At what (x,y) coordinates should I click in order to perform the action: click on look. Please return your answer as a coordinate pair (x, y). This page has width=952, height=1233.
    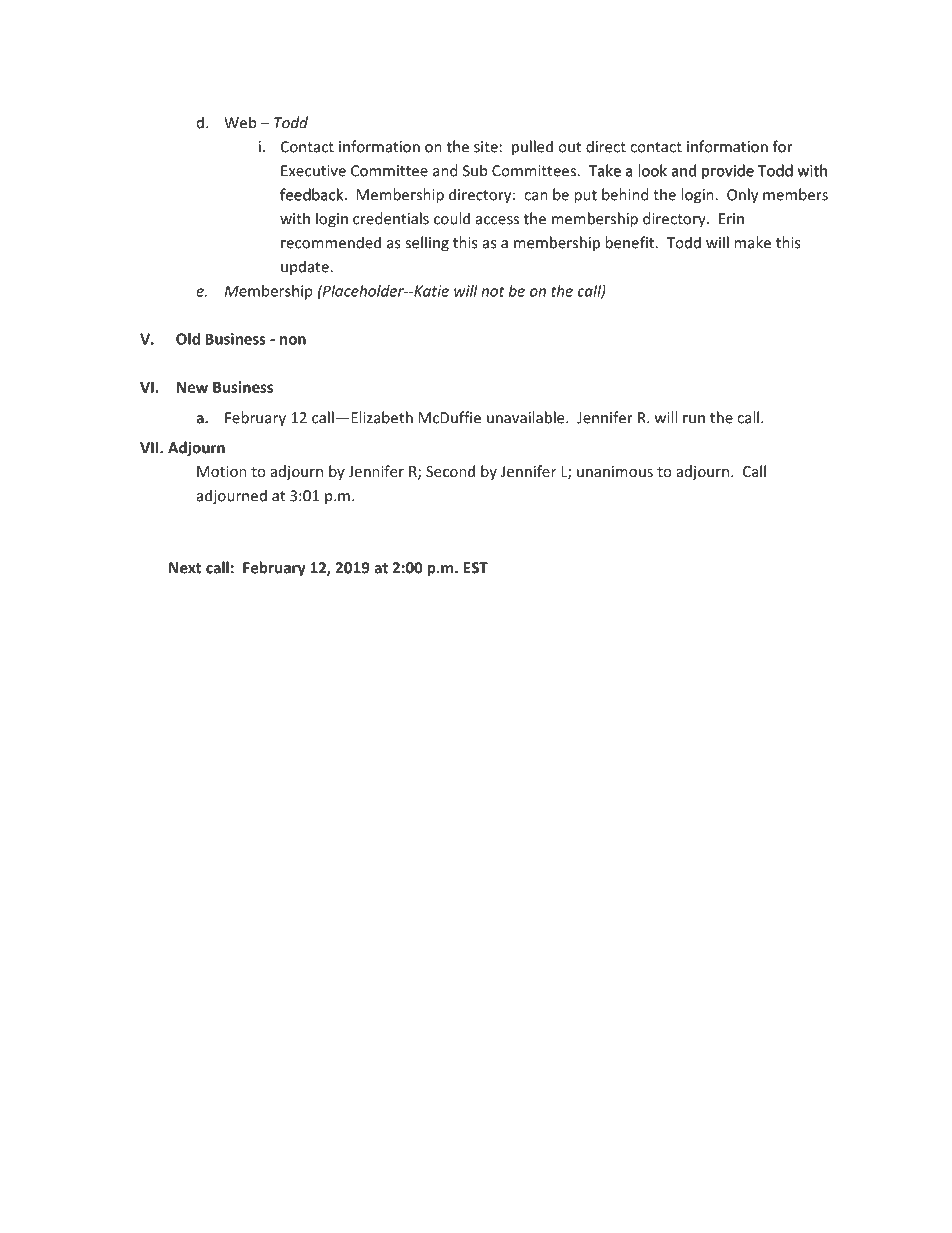
    Looking at the image, I should click on (653, 170).
